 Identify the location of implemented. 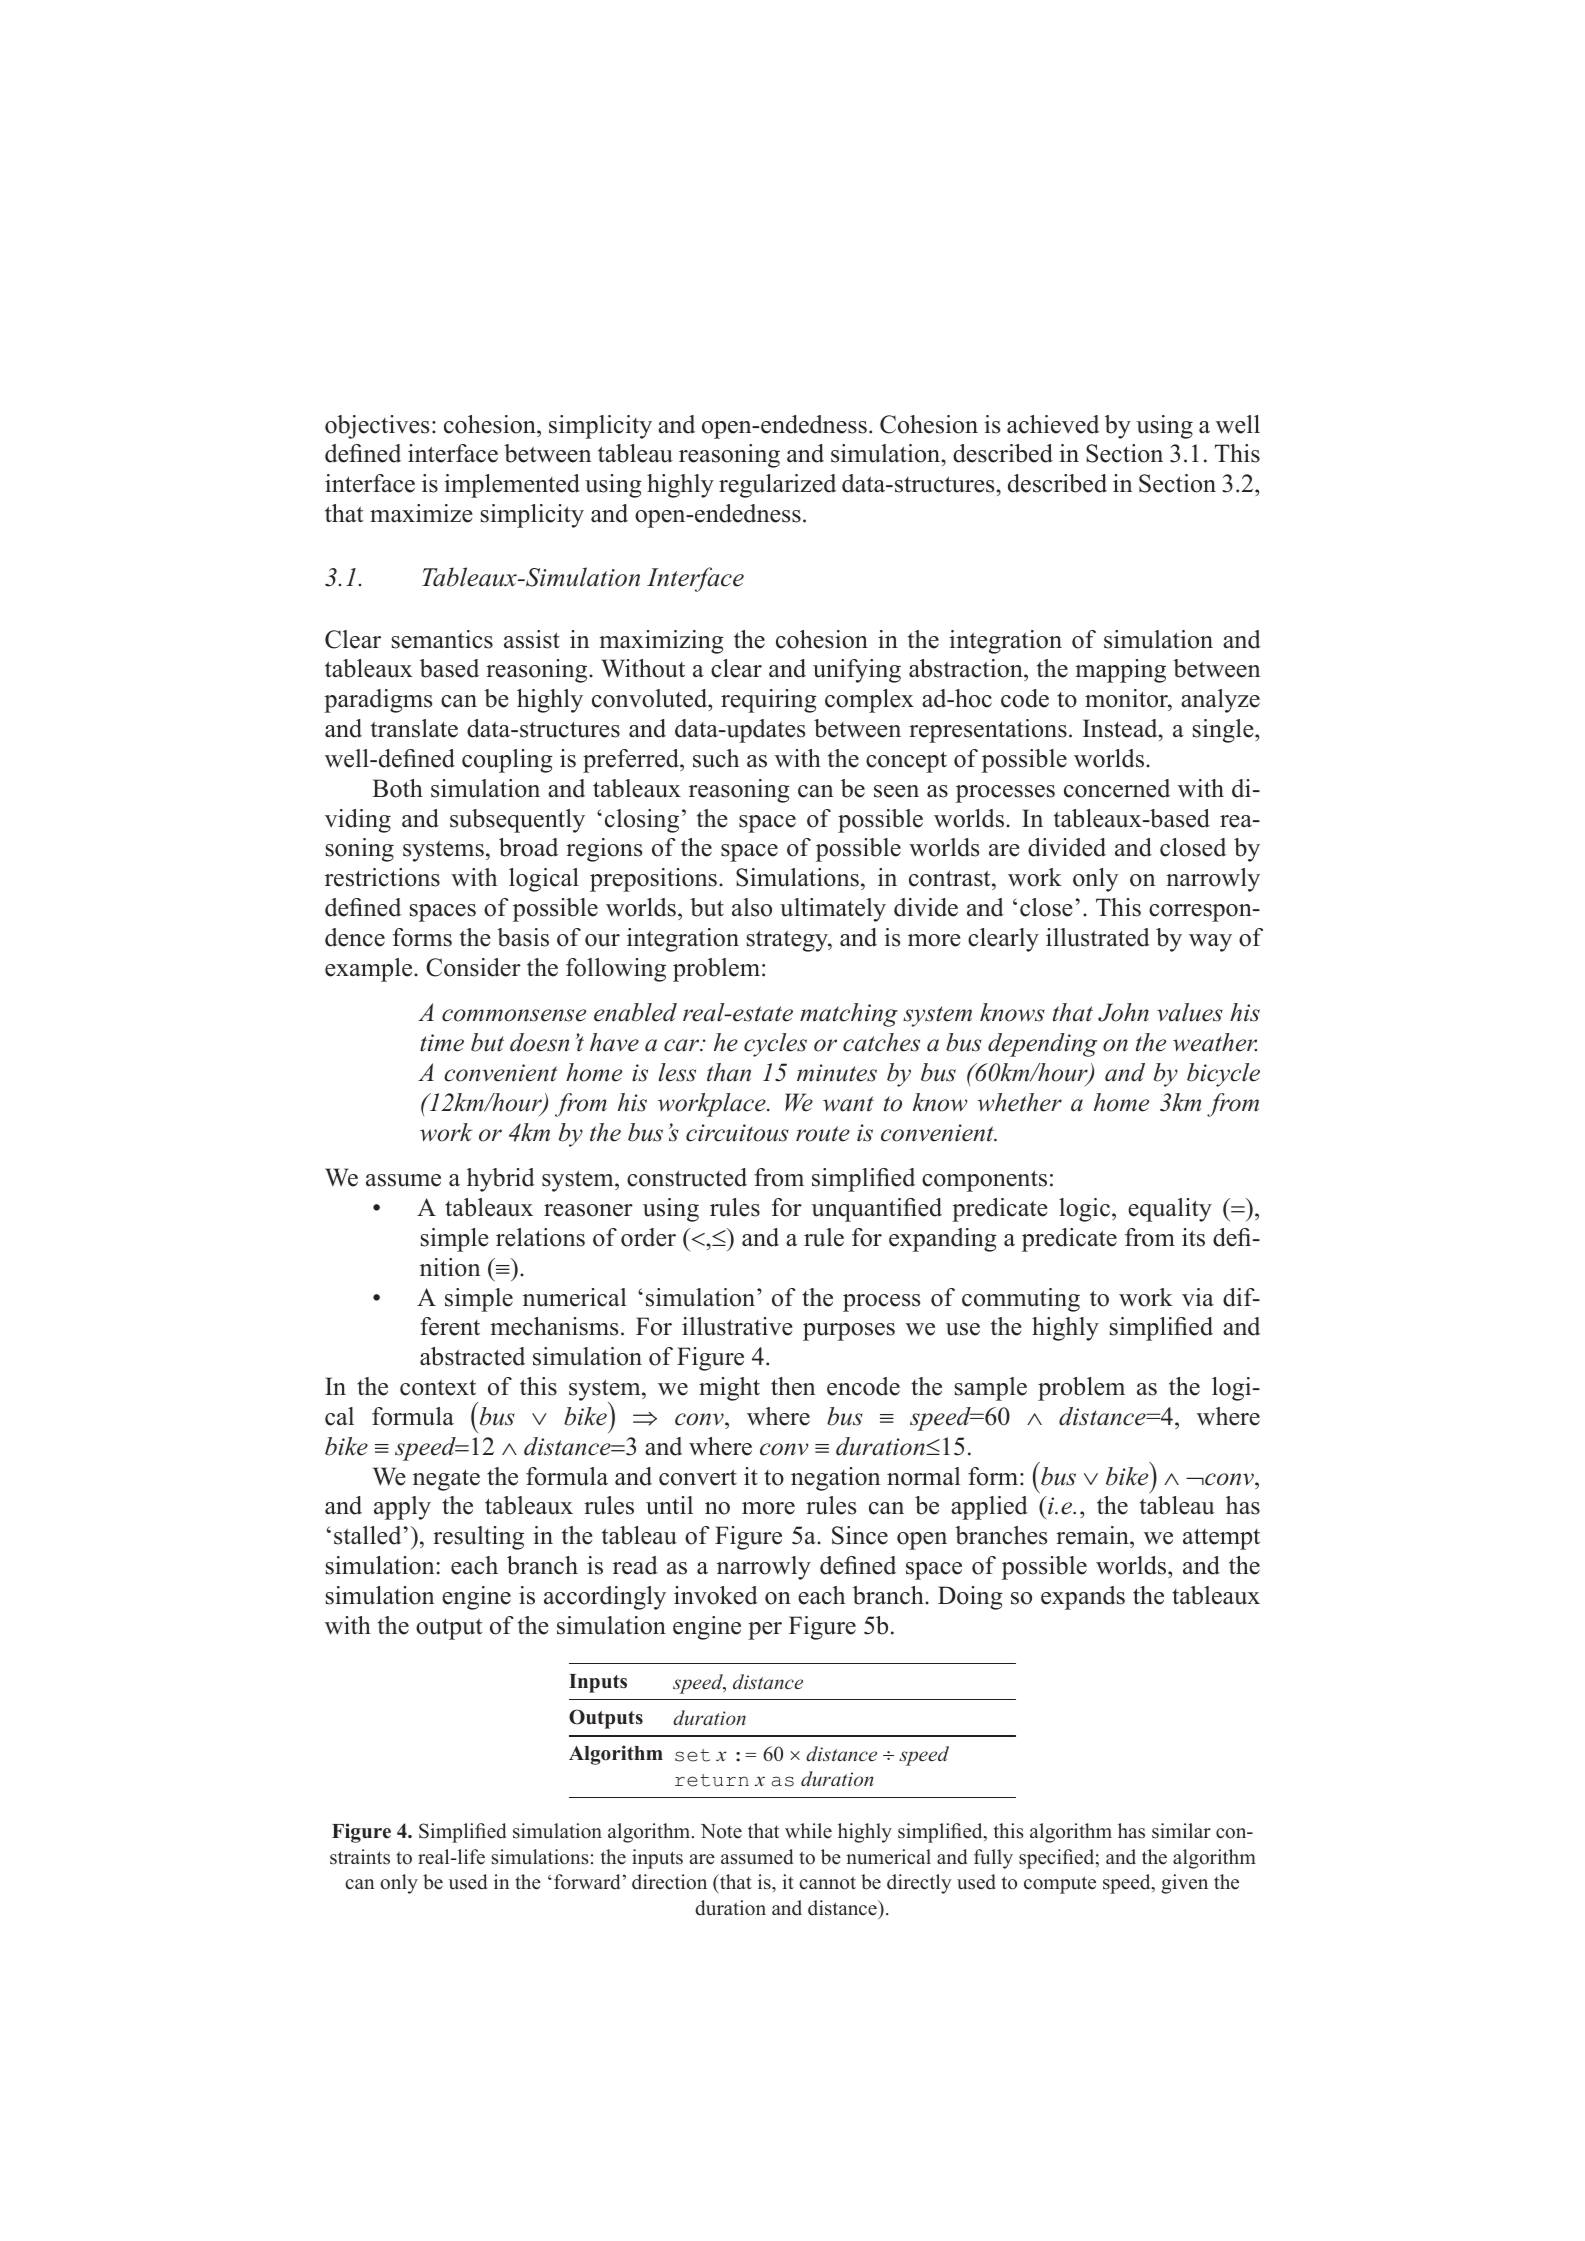
(512, 486).
